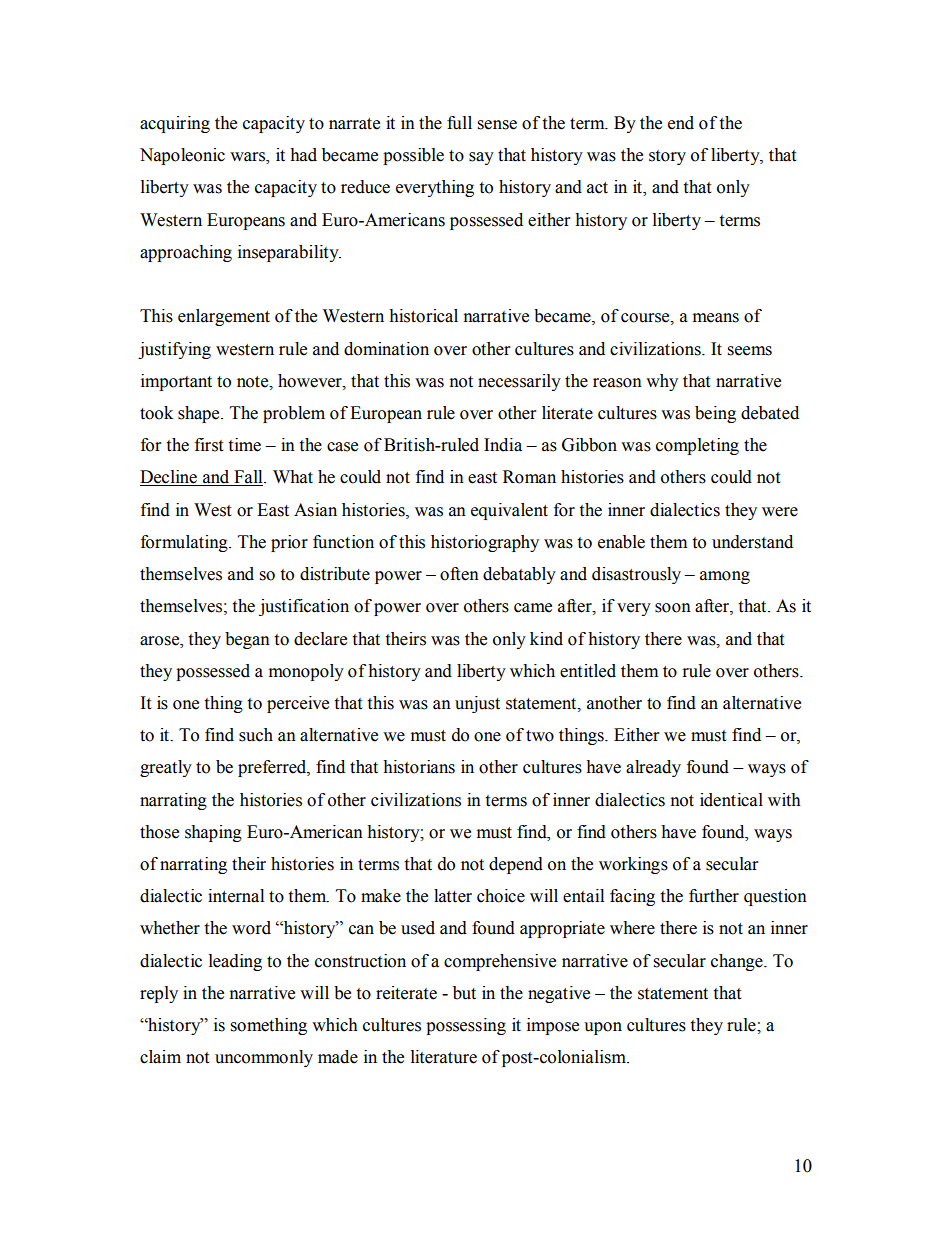  I want to click on wars, so click(248, 158).
